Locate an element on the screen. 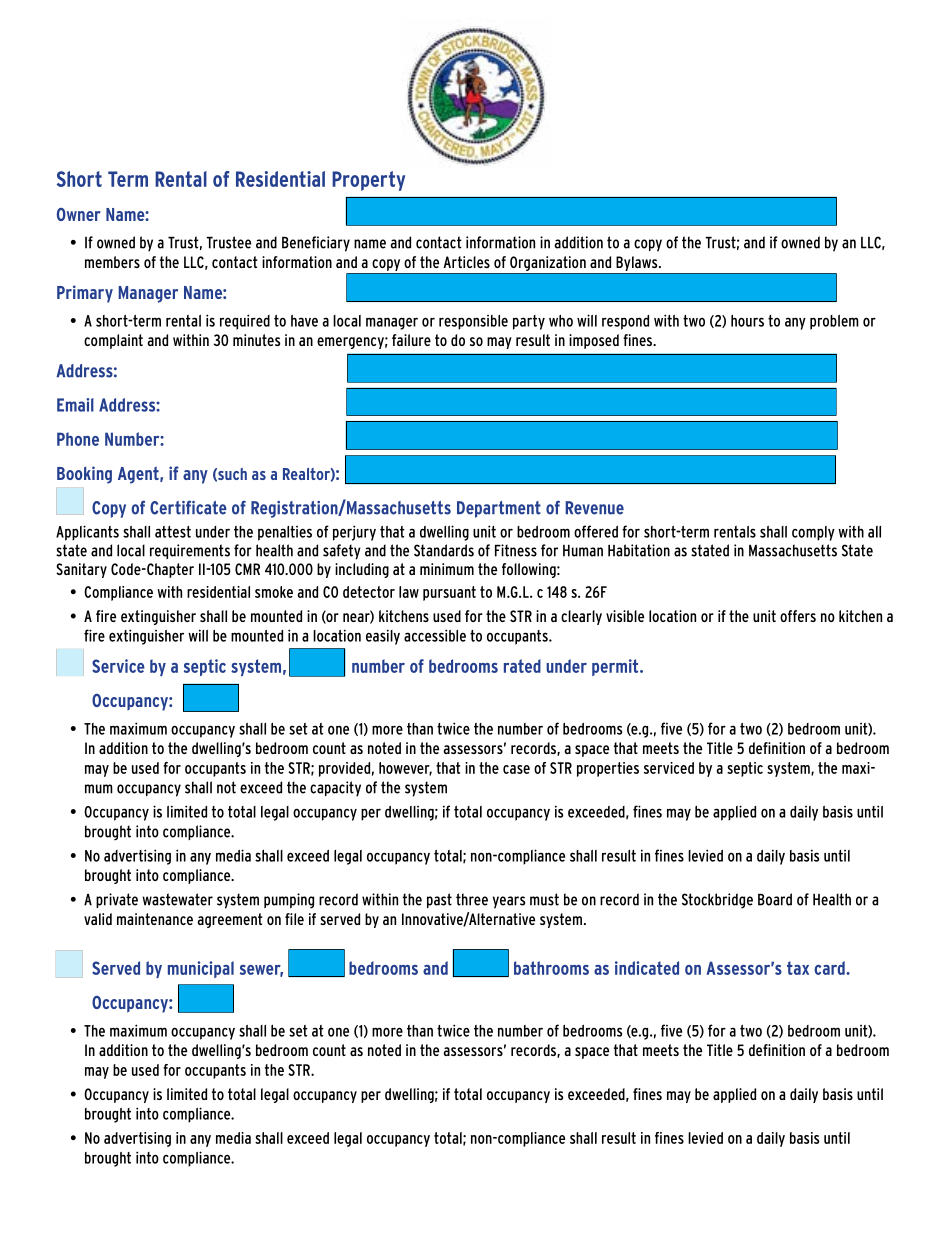  permit is located at coordinates (616, 667).
